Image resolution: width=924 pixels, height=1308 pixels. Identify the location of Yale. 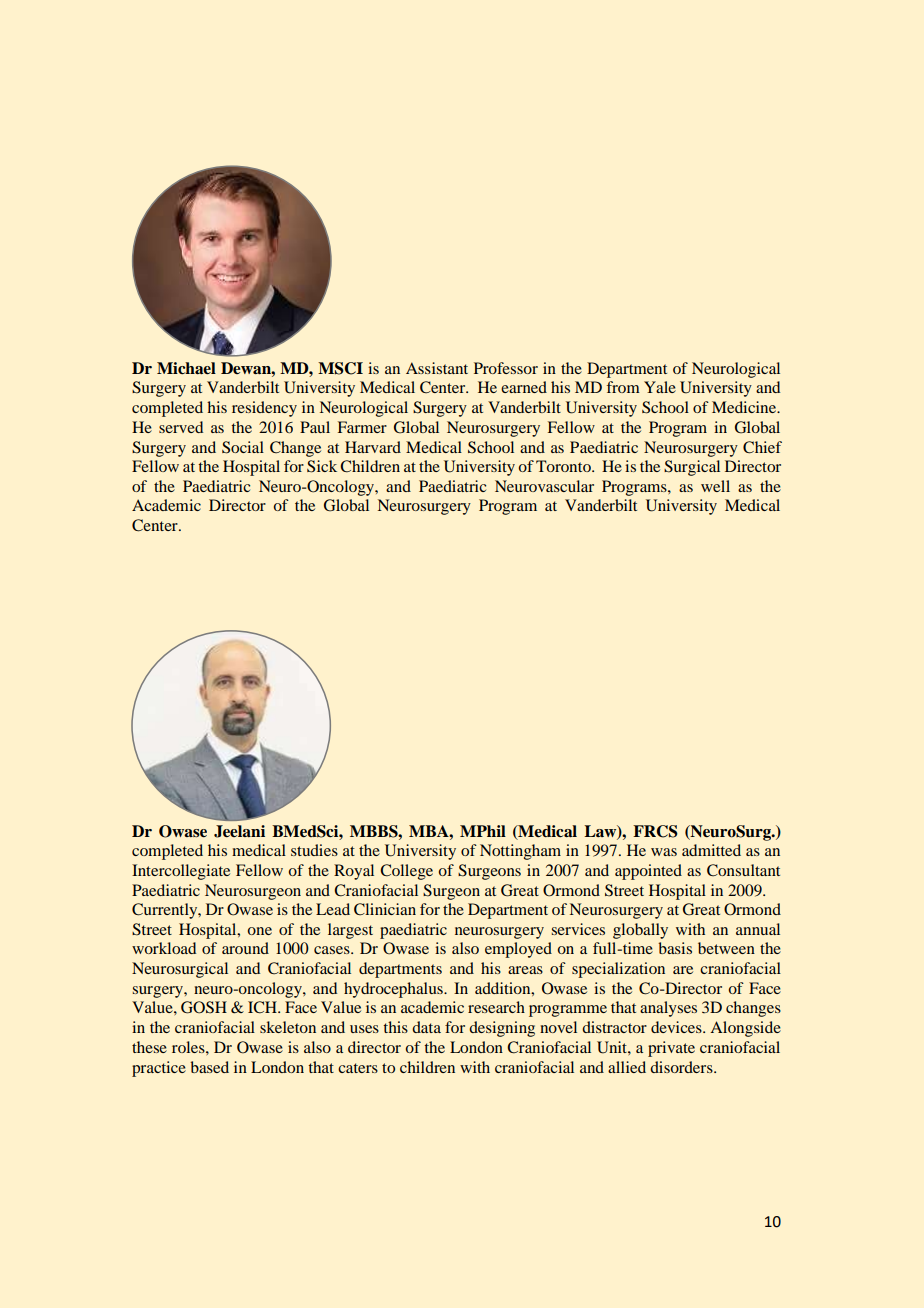
(660, 387).
